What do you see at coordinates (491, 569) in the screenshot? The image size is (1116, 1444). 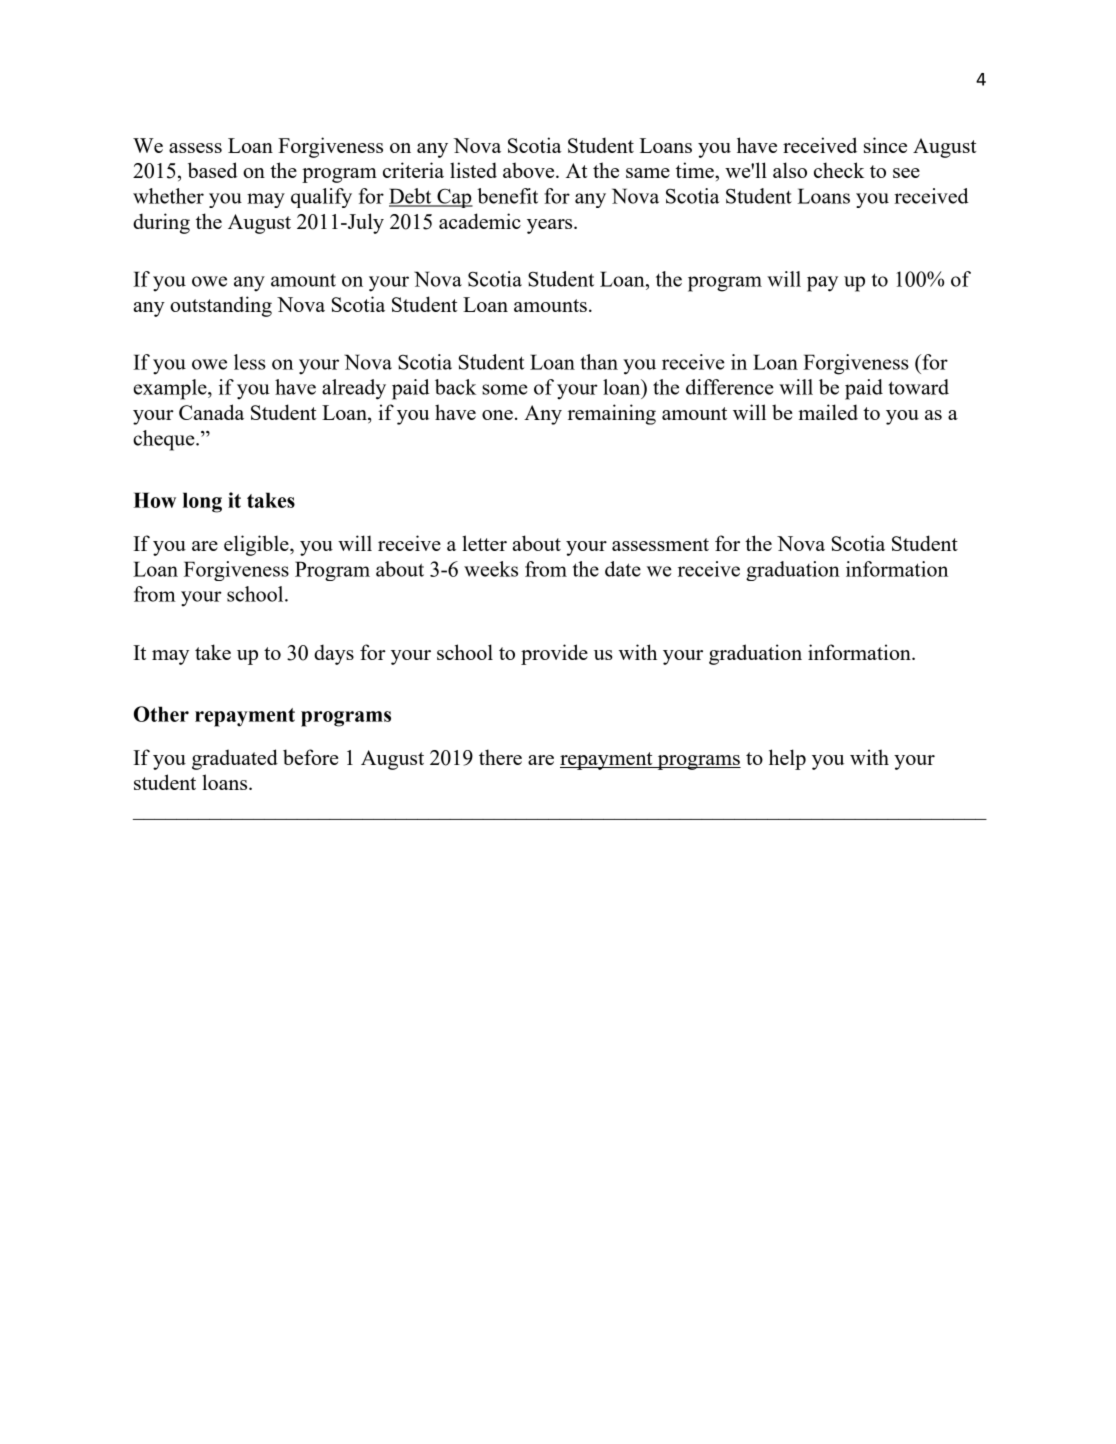 I see `weeks` at bounding box center [491, 569].
